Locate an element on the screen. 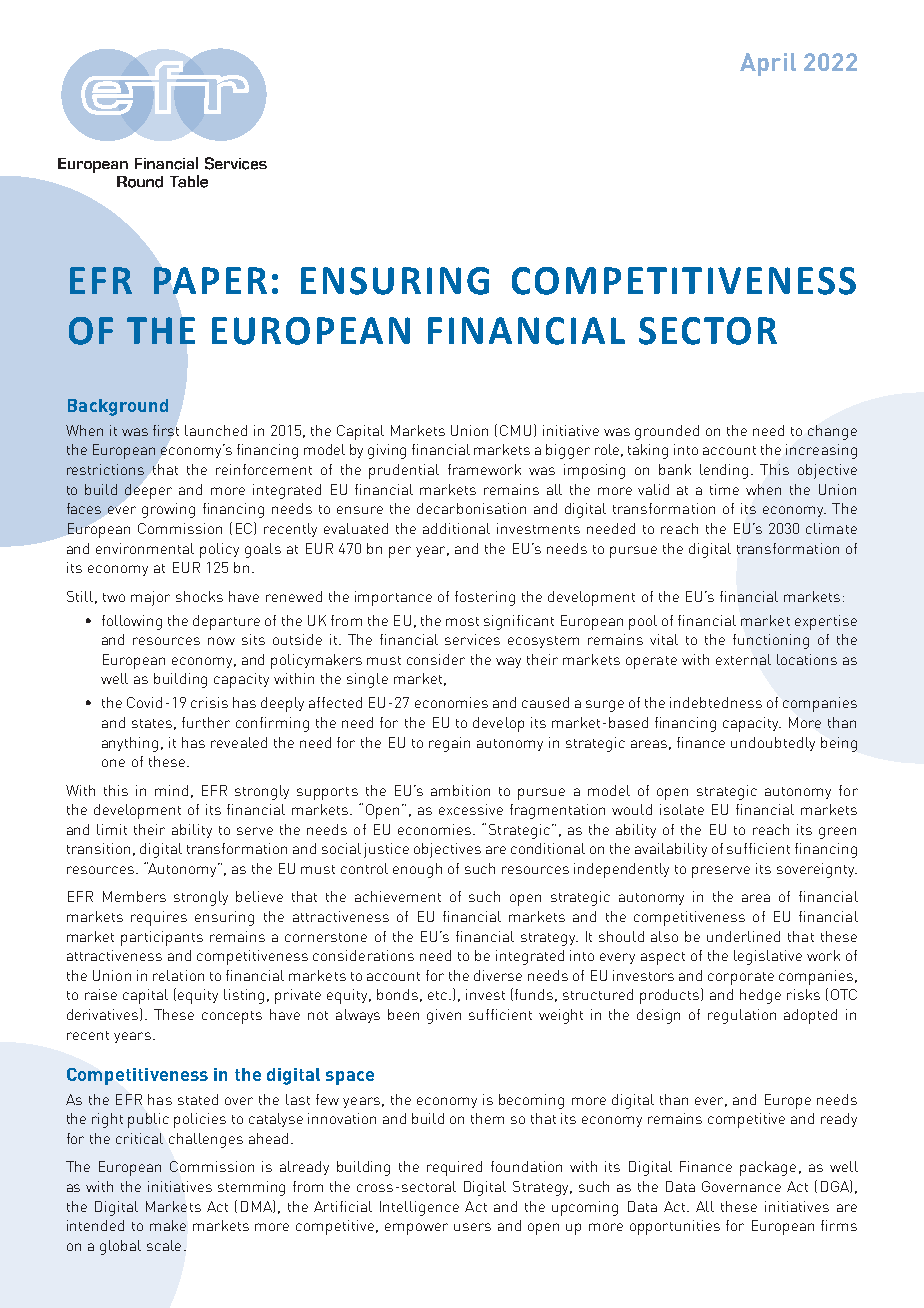 Image resolution: width=924 pixels, height=1308 pixels. external is located at coordinates (743, 659).
